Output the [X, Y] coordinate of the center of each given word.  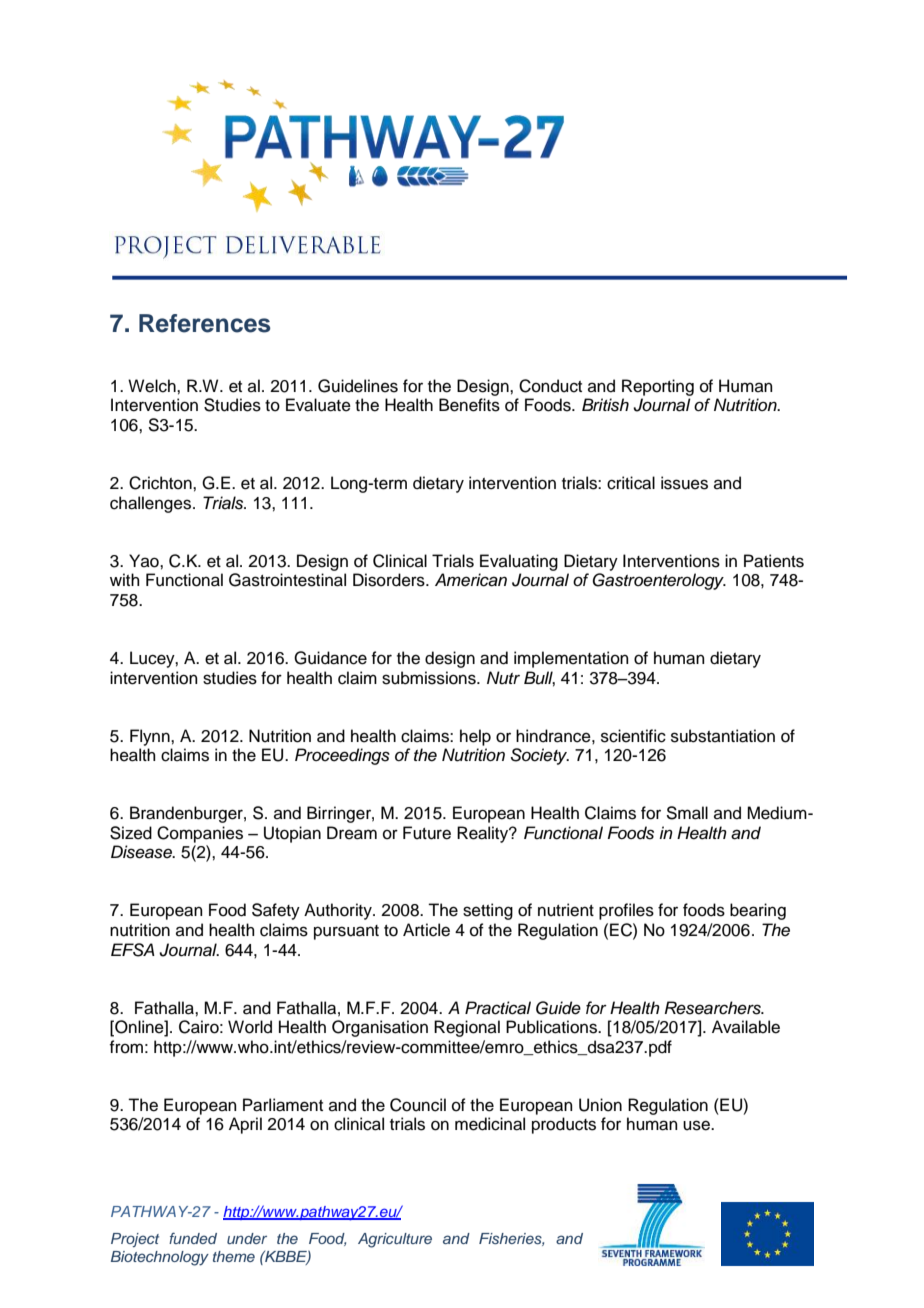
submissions [430, 678]
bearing [758, 911]
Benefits [469, 405]
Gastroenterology [659, 581]
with [125, 579]
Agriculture [395, 1240]
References [205, 323]
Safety [276, 911]
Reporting [658, 387]
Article [426, 930]
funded [193, 1238]
